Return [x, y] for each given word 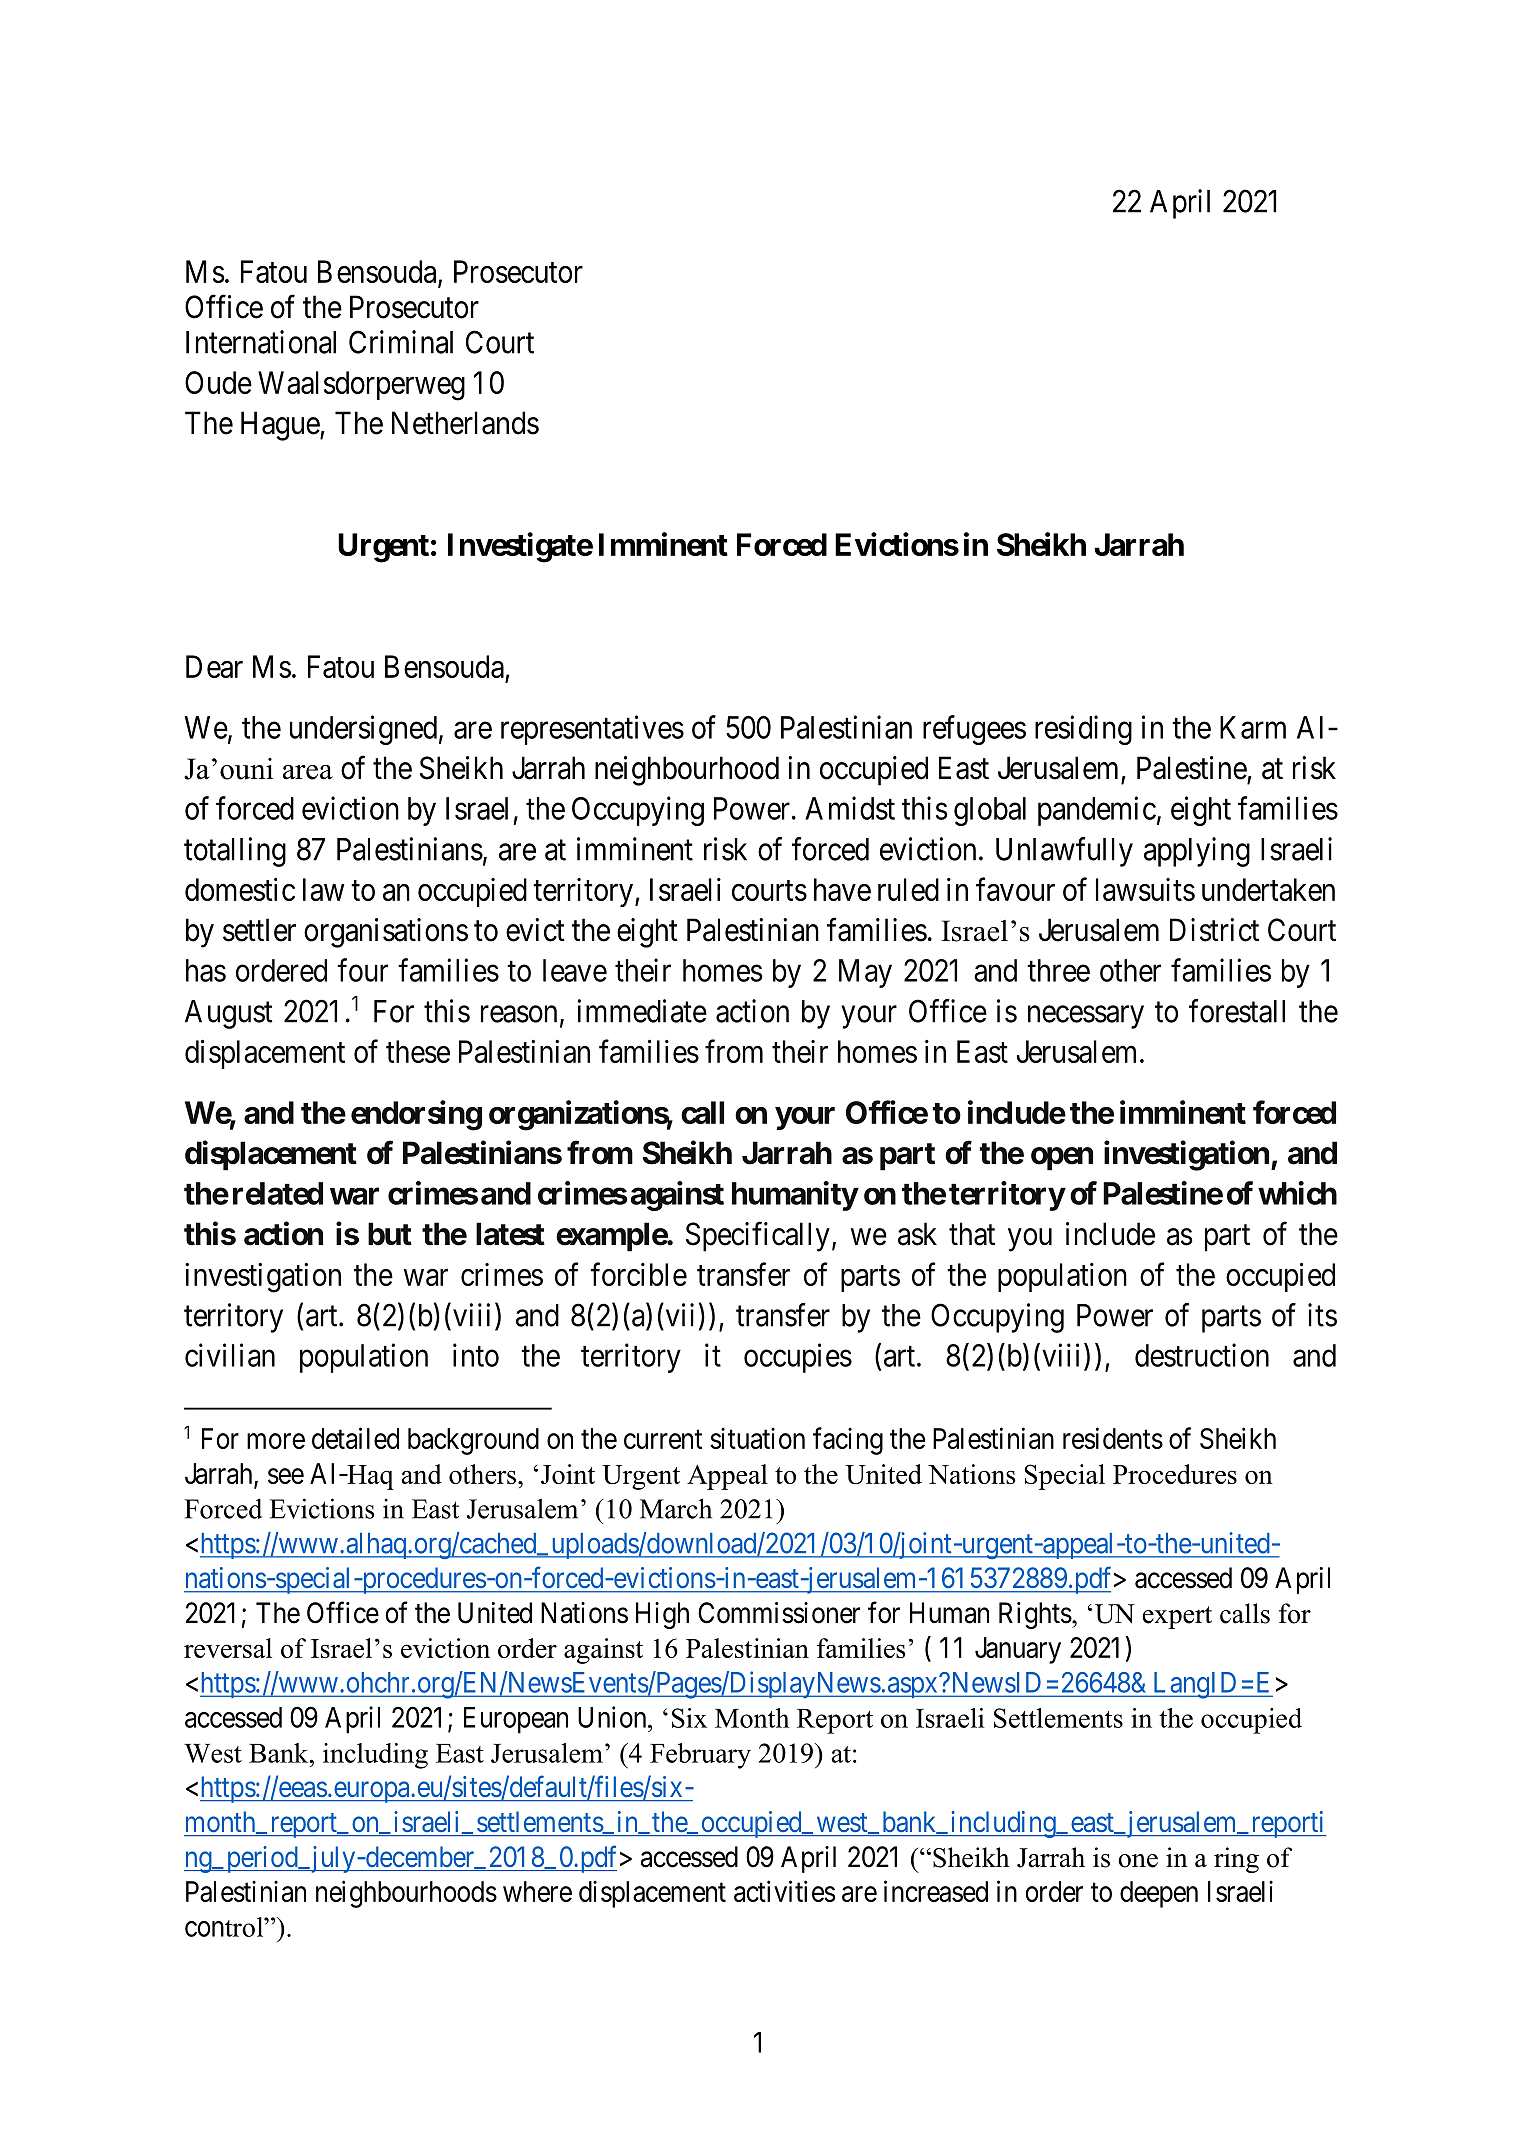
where [537, 1891]
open [1062, 1159]
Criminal [401, 342]
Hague [281, 426]
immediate [642, 1011]
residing [1083, 730]
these [418, 1051]
